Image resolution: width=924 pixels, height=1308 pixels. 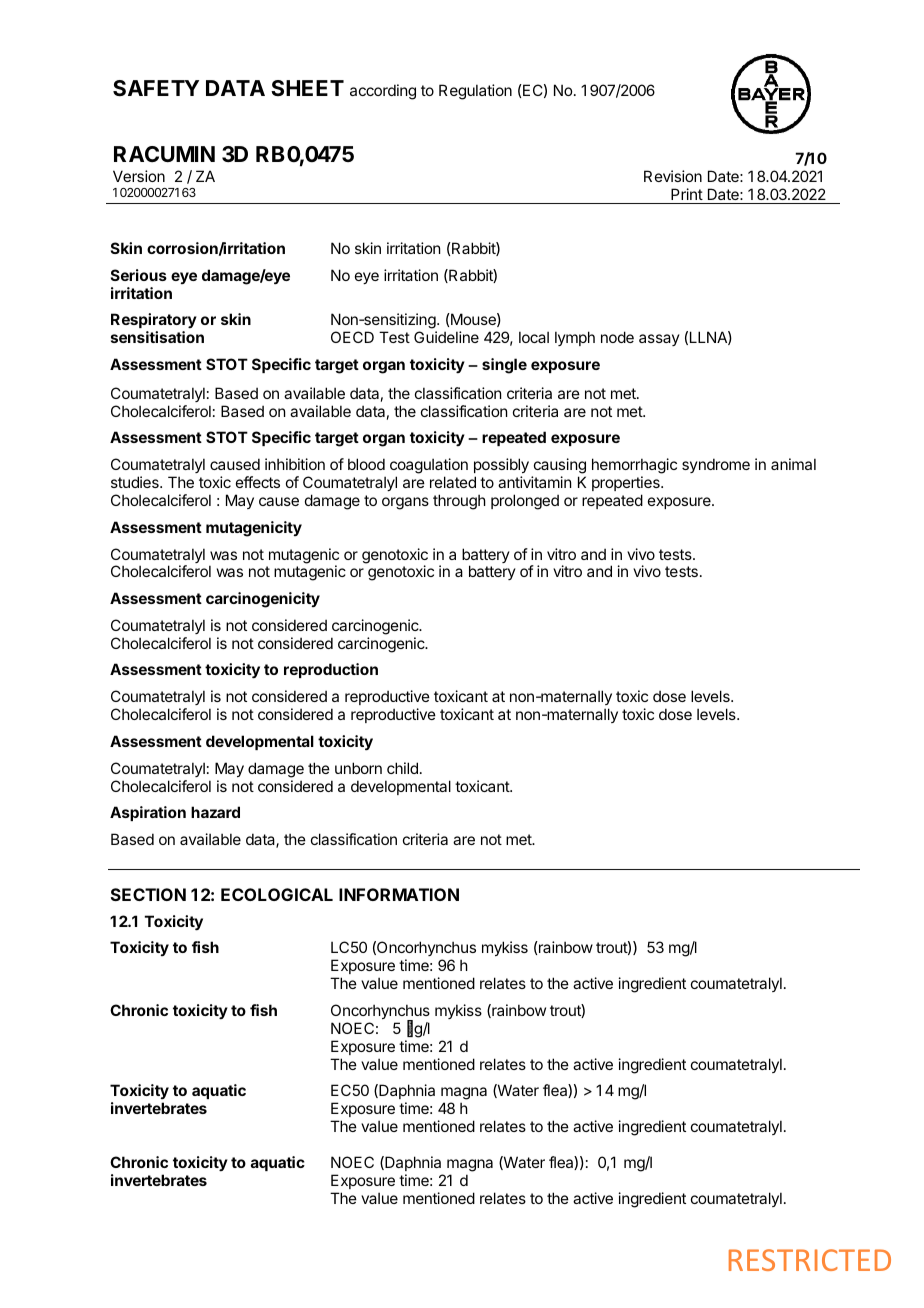 What do you see at coordinates (148, 894) in the document?
I see `SECTION` at bounding box center [148, 894].
